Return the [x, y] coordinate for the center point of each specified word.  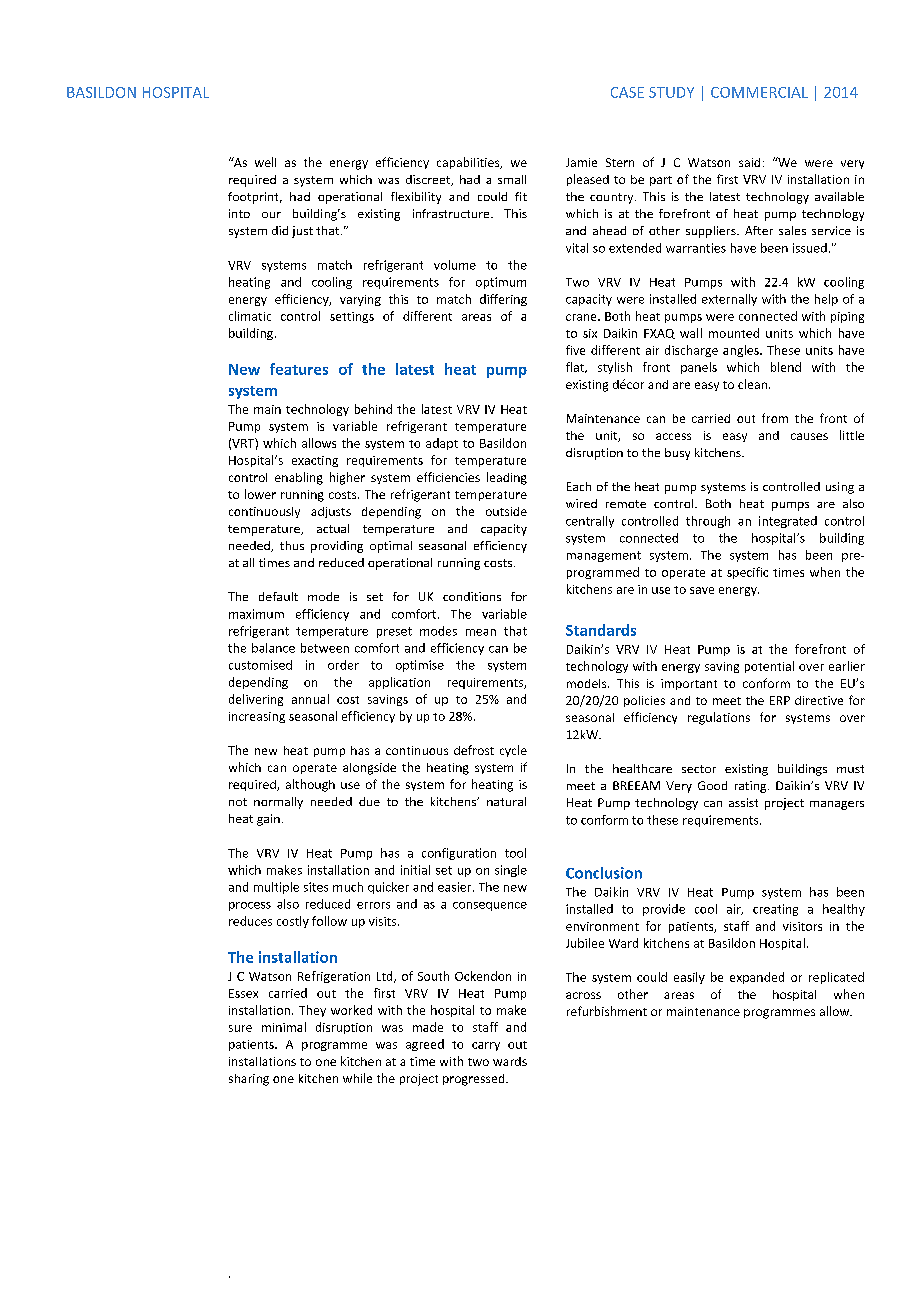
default [278, 596]
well [265, 162]
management [604, 556]
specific [747, 573]
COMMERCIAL [759, 92]
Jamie [581, 162]
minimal [284, 1027]
